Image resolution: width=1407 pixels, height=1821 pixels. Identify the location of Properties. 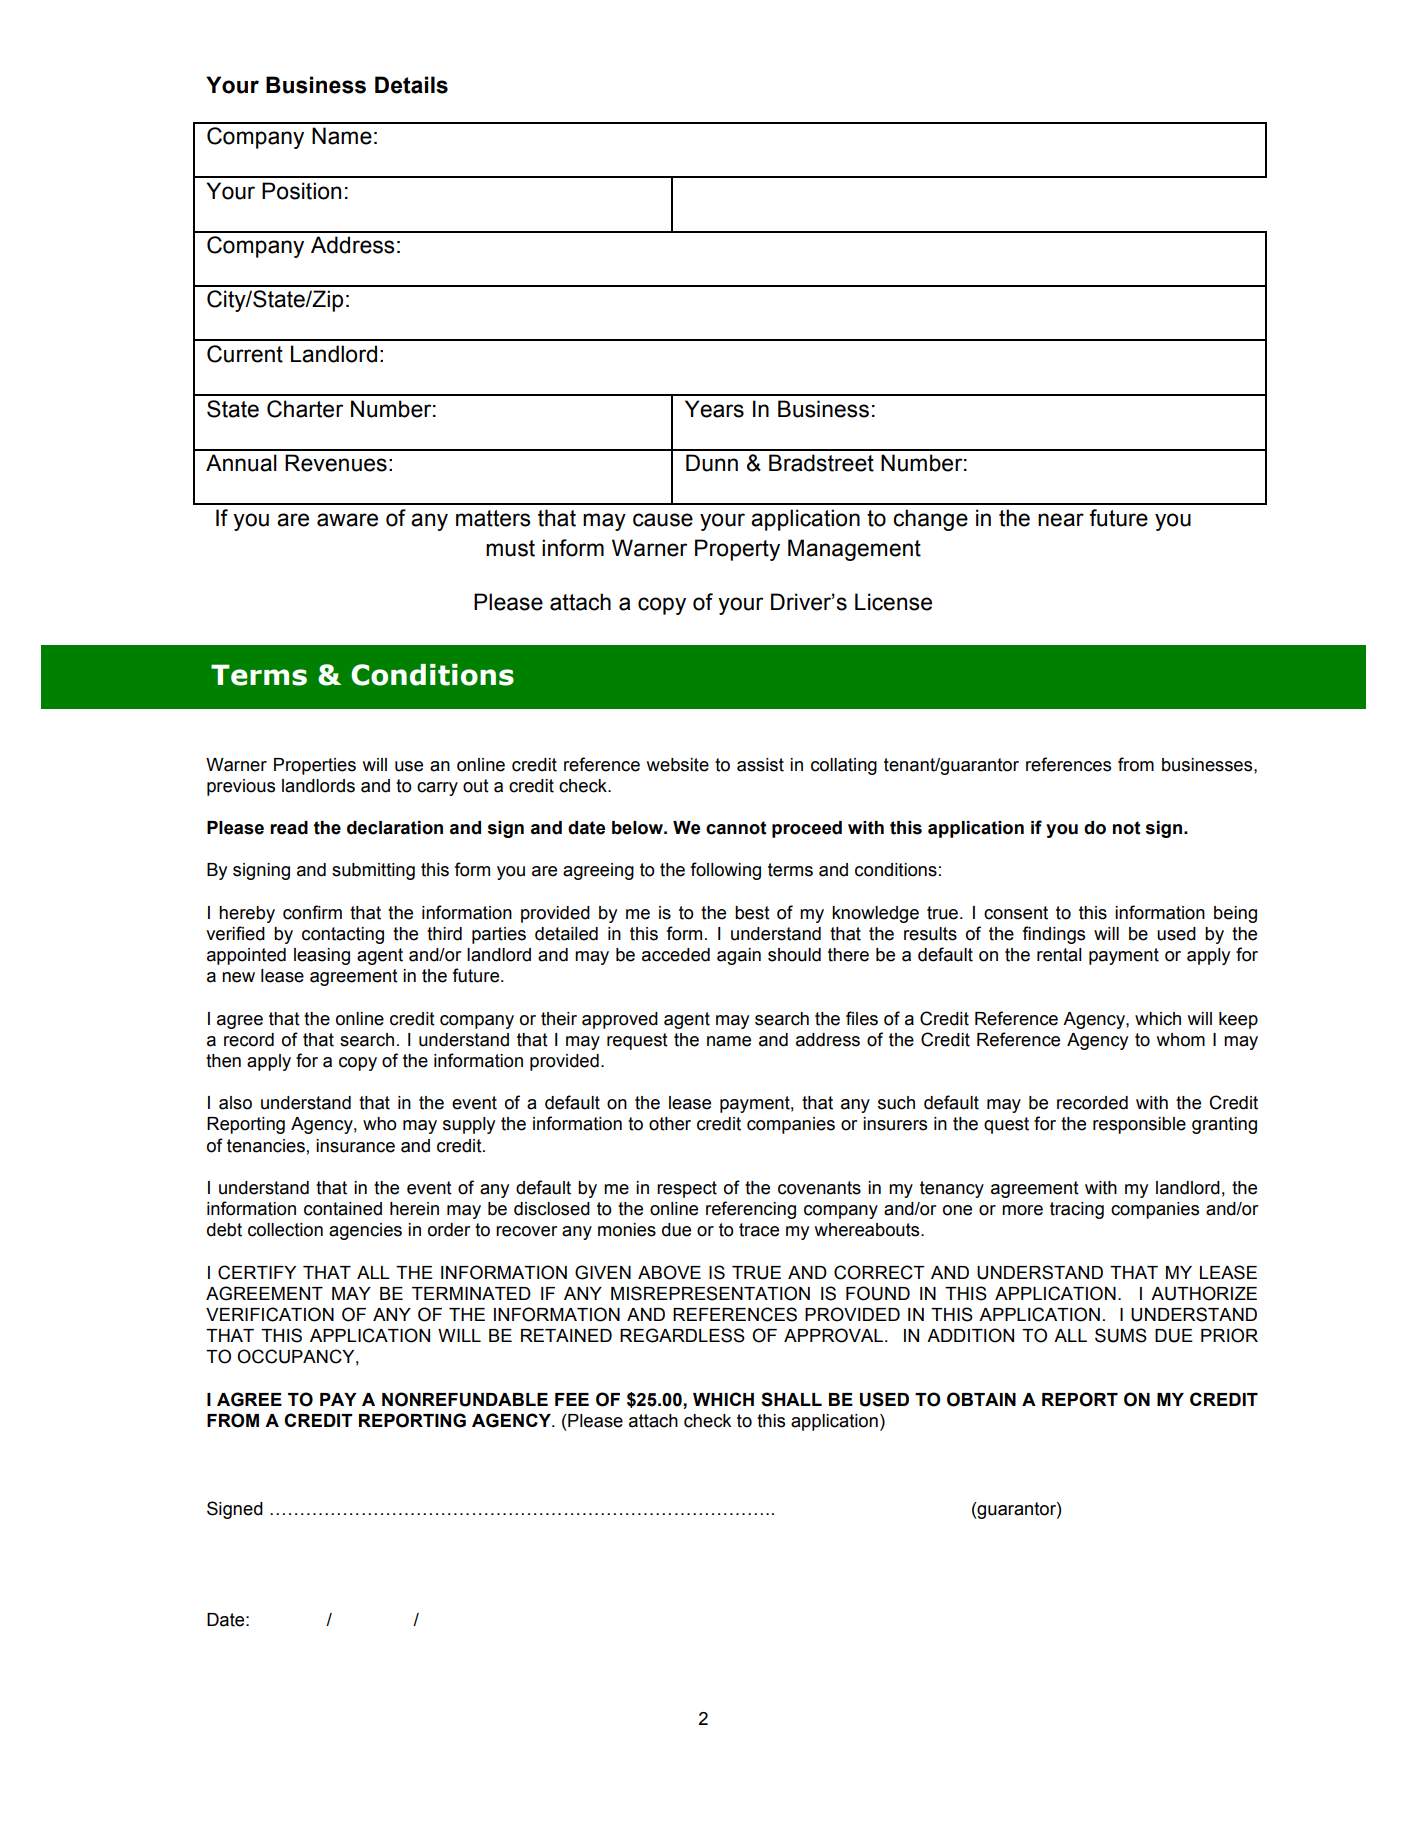
(315, 766).
